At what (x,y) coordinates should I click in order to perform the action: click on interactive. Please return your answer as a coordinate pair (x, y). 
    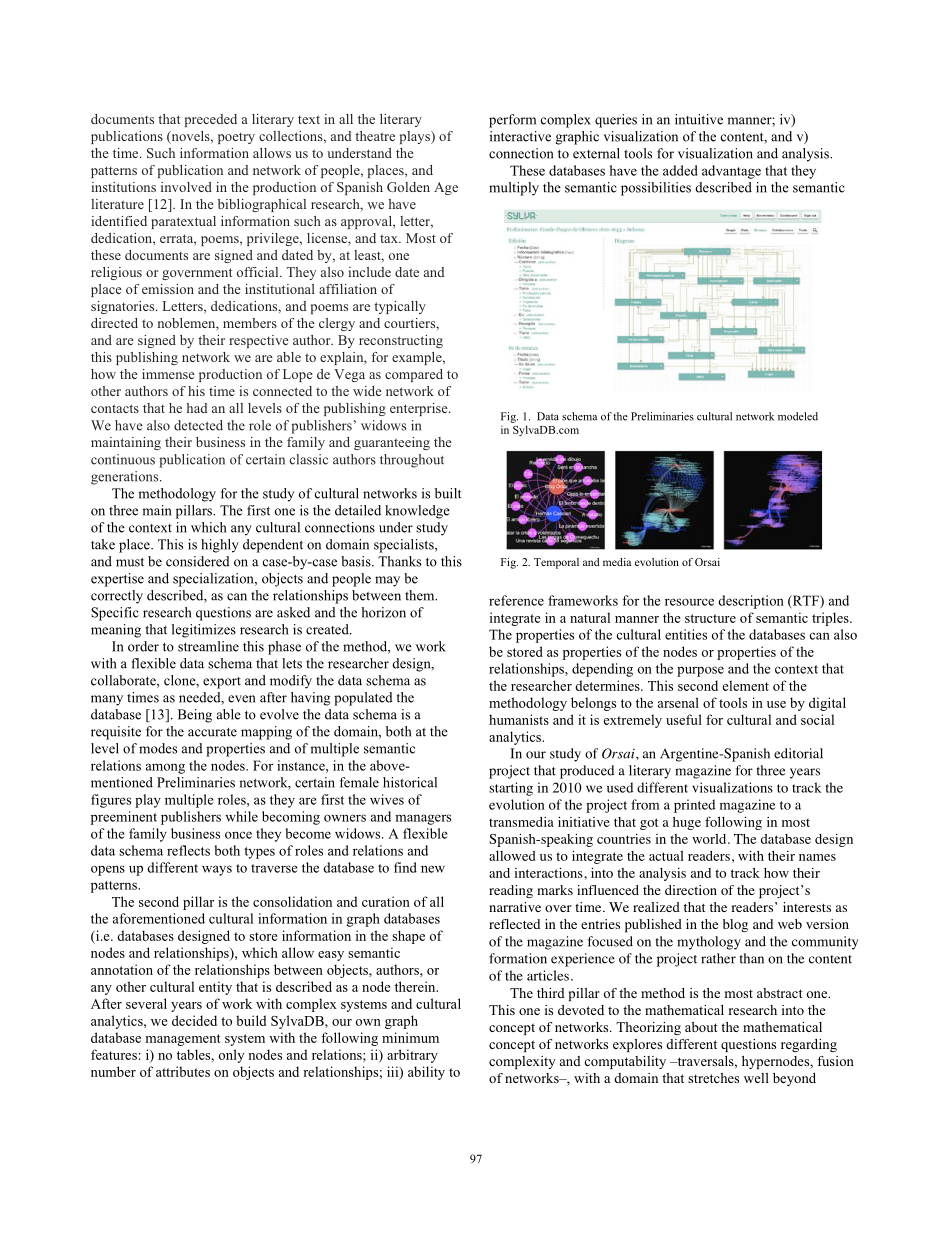
    Looking at the image, I should click on (520, 136).
